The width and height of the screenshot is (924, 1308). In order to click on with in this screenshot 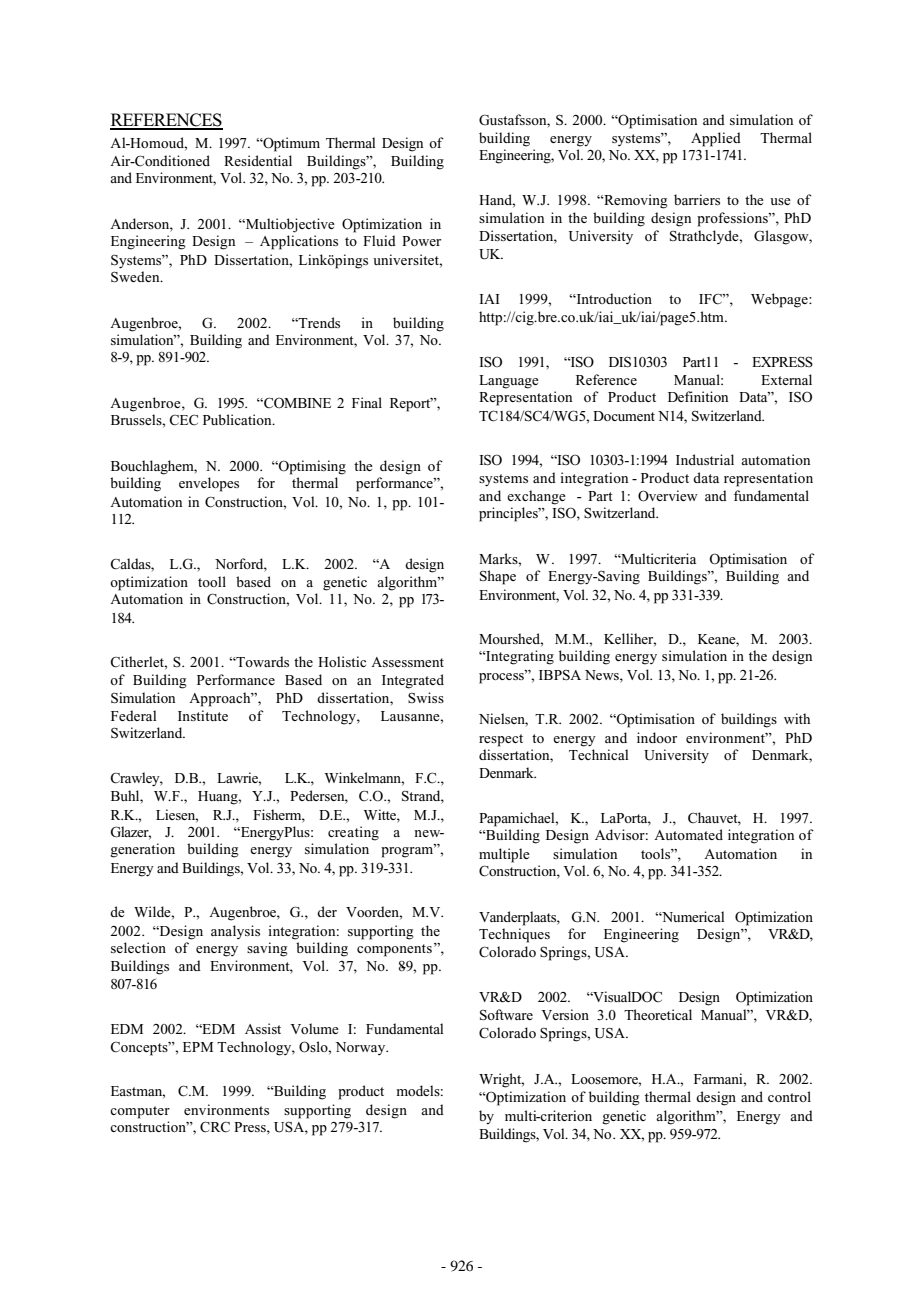, I will do `click(797, 718)`.
